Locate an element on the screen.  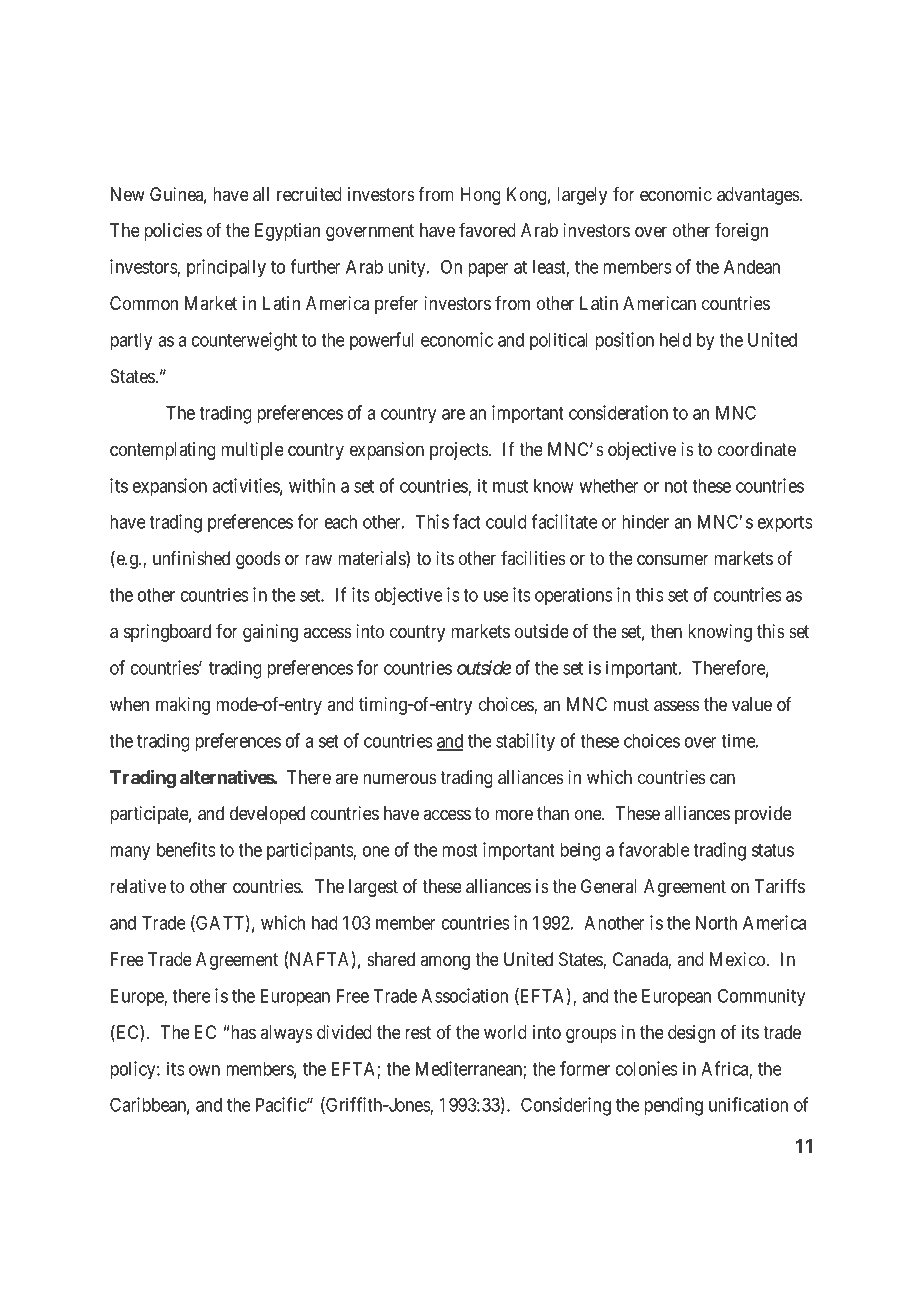
favored is located at coordinates (487, 230).
